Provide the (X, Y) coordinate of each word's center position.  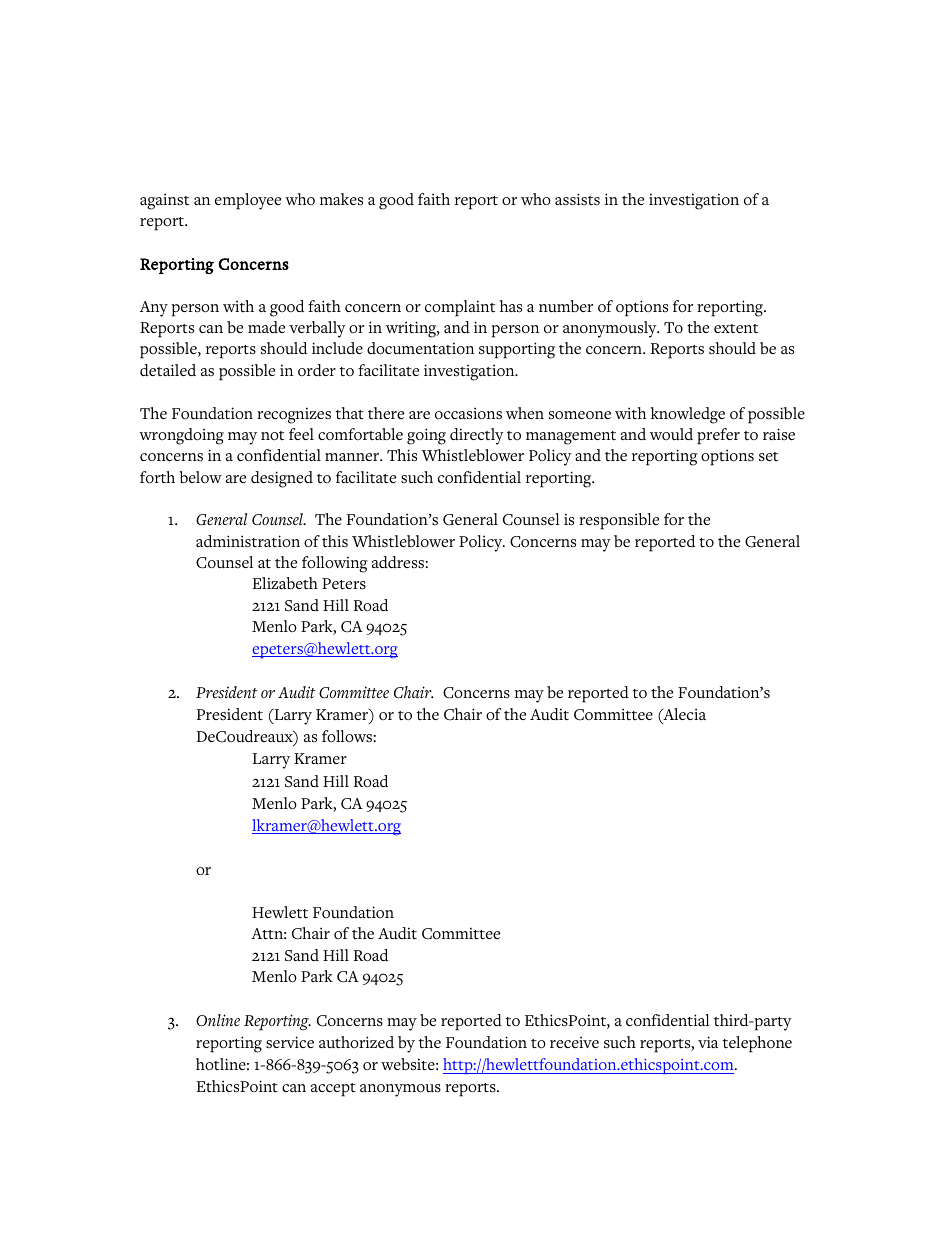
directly (477, 436)
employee (248, 201)
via (708, 1042)
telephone (757, 1044)
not (272, 436)
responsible (619, 521)
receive (574, 1042)
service (290, 1042)
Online (218, 1020)
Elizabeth (285, 583)
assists (577, 199)
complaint (460, 308)
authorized (356, 1042)
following (335, 564)
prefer (718, 436)
